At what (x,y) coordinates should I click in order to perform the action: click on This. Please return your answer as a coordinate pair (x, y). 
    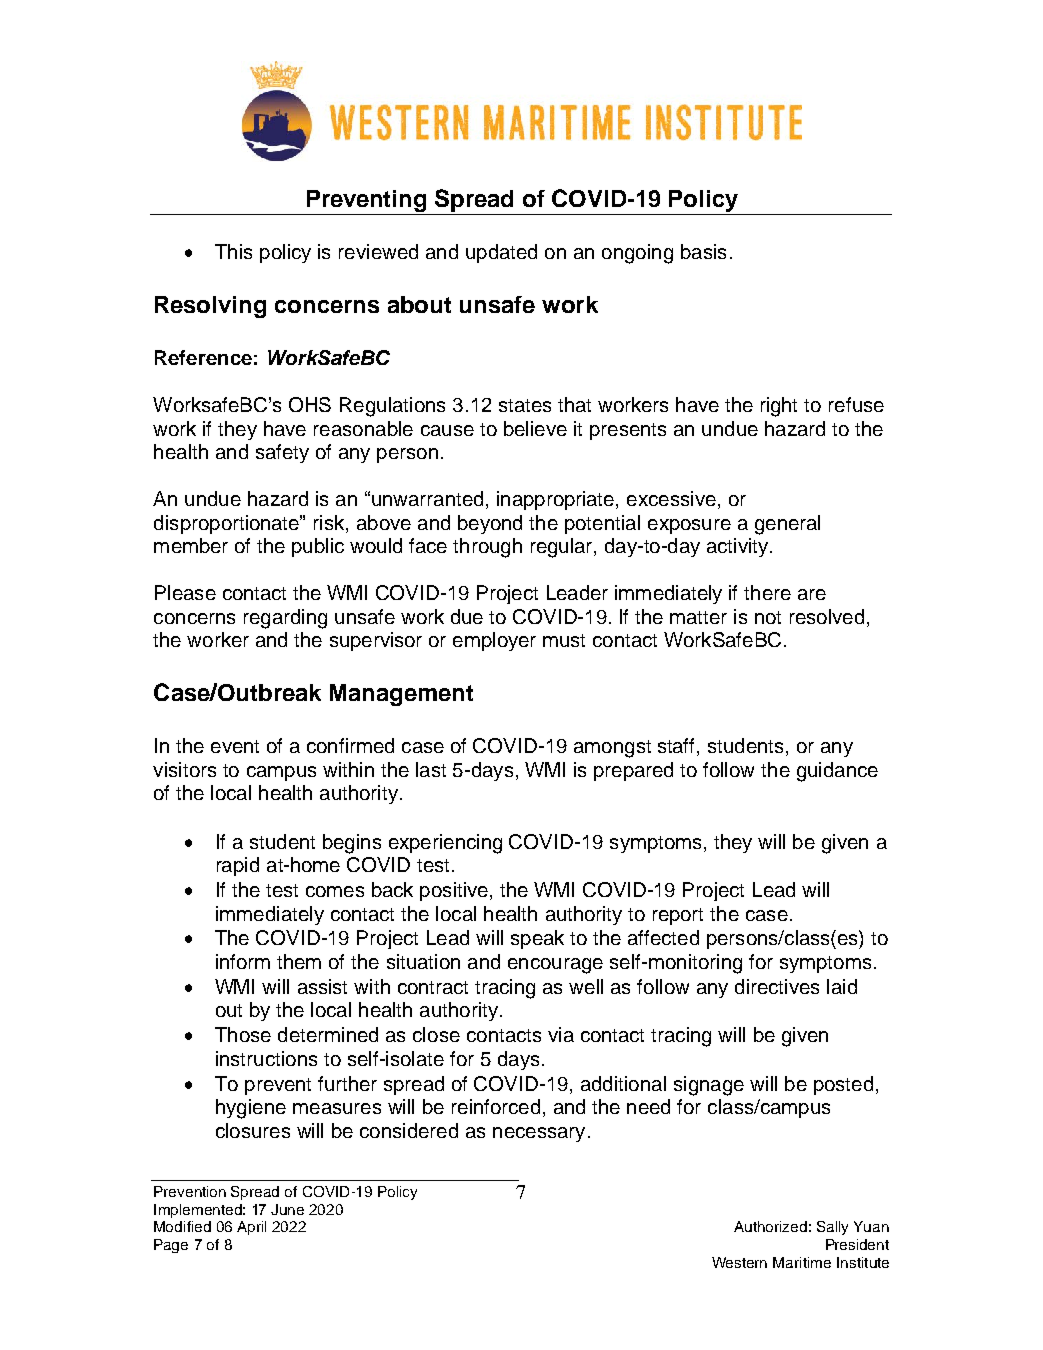
    Looking at the image, I should click on (233, 251).
